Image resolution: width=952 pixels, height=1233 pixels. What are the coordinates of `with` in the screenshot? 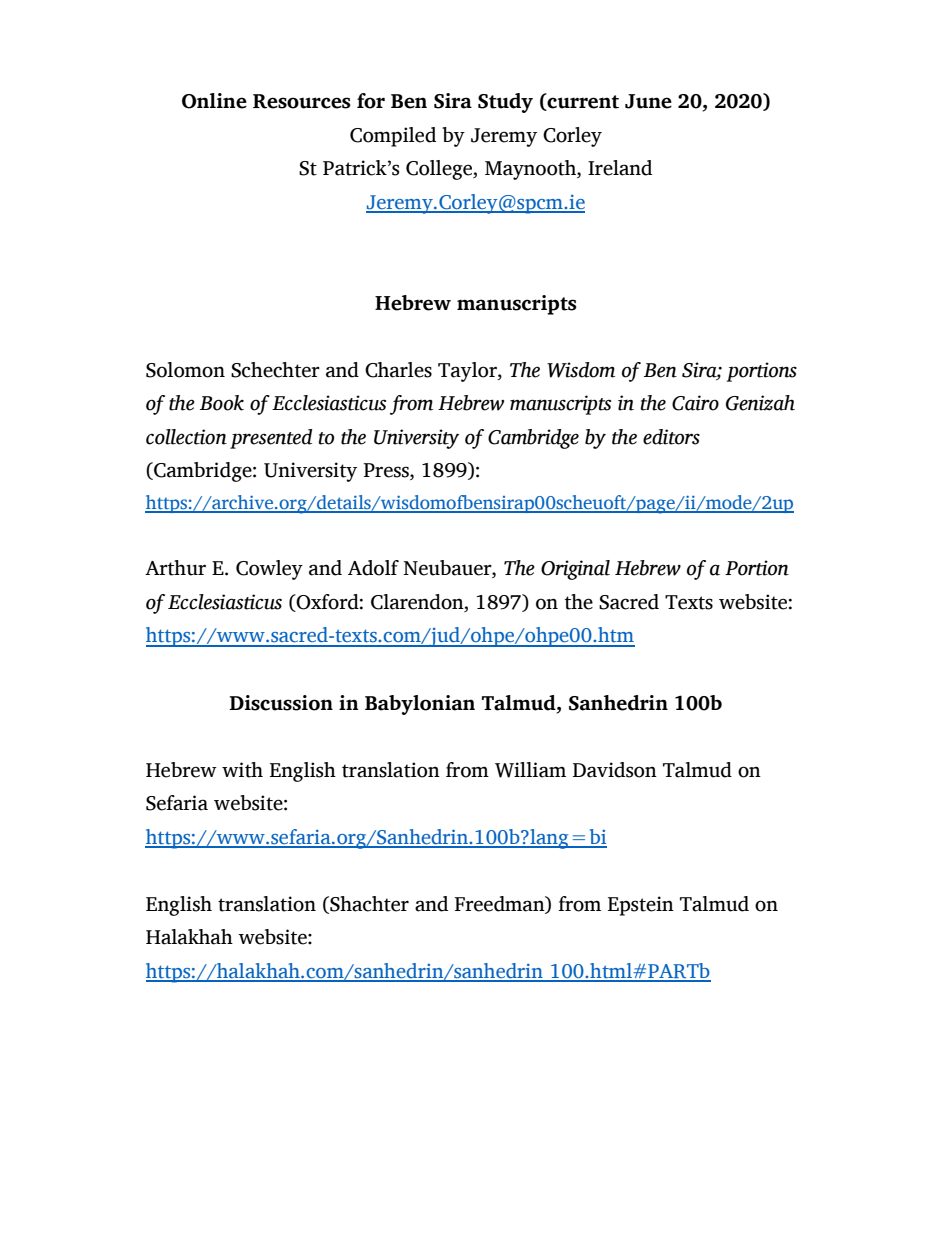 It's located at (242, 770).
